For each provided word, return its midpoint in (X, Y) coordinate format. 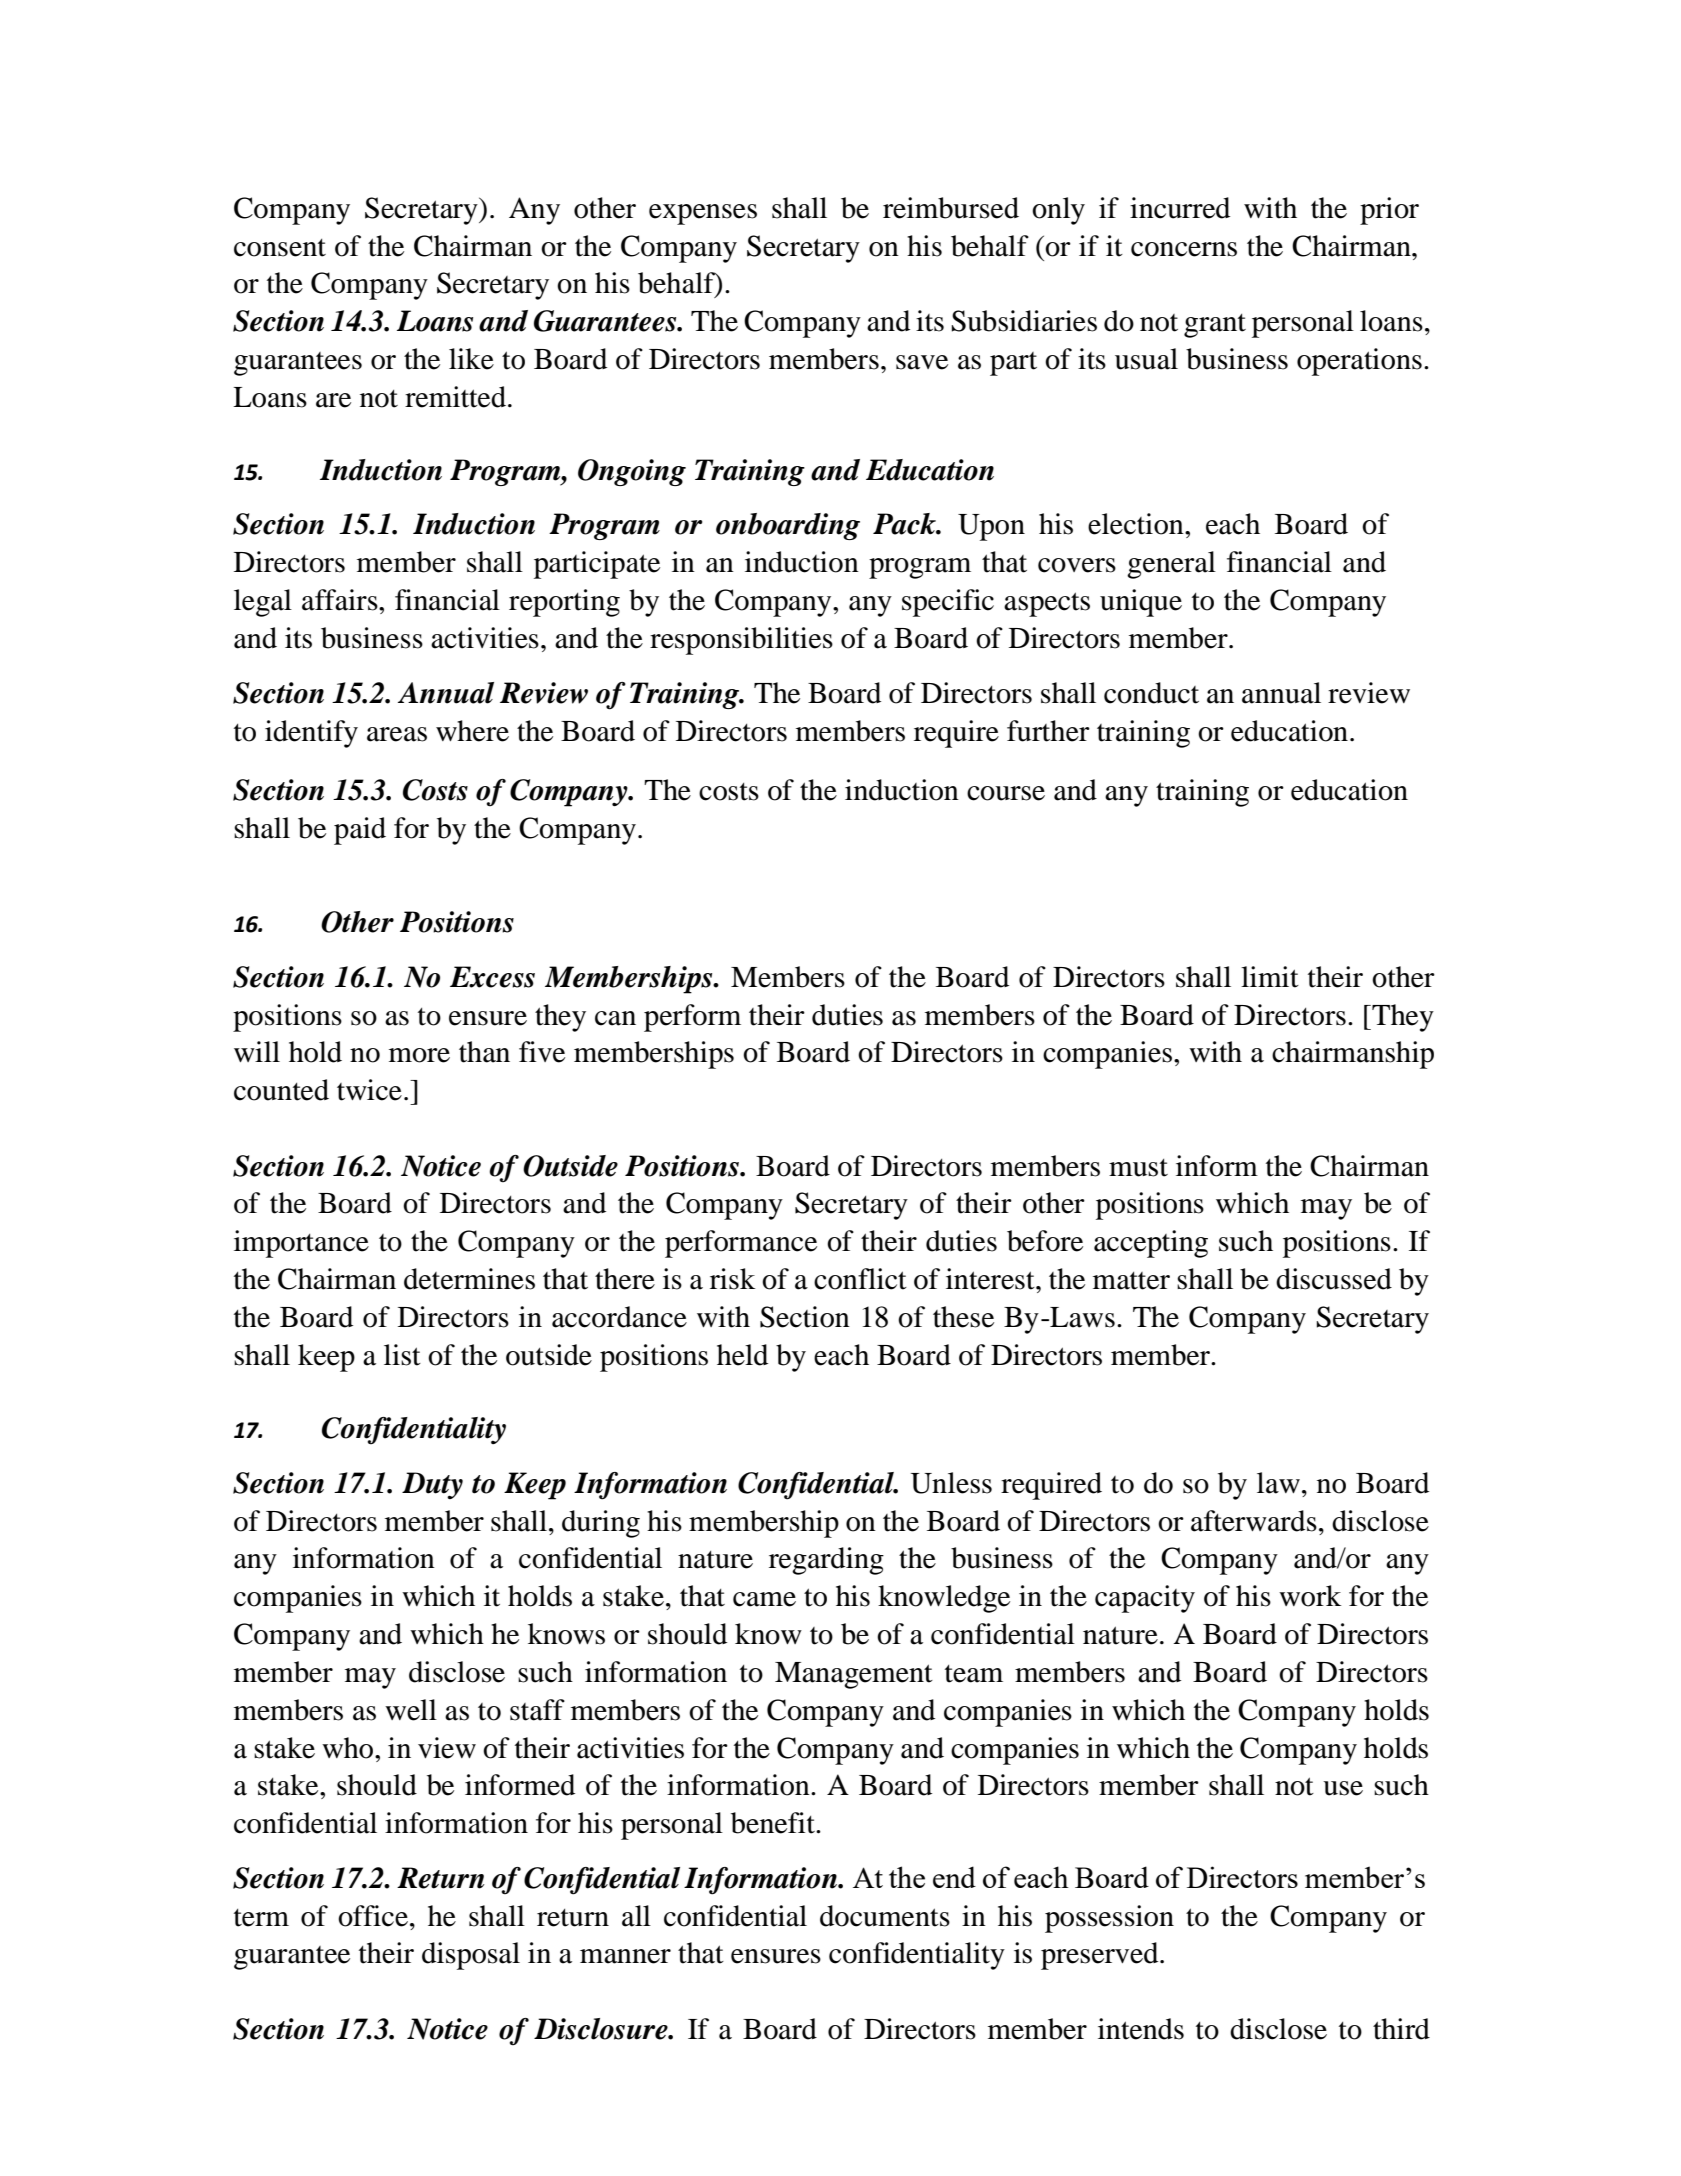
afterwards (1254, 1521)
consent (280, 248)
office (373, 1916)
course (1006, 793)
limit (1270, 977)
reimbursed (951, 208)
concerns (1184, 249)
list (402, 1355)
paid (360, 831)
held (742, 1355)
